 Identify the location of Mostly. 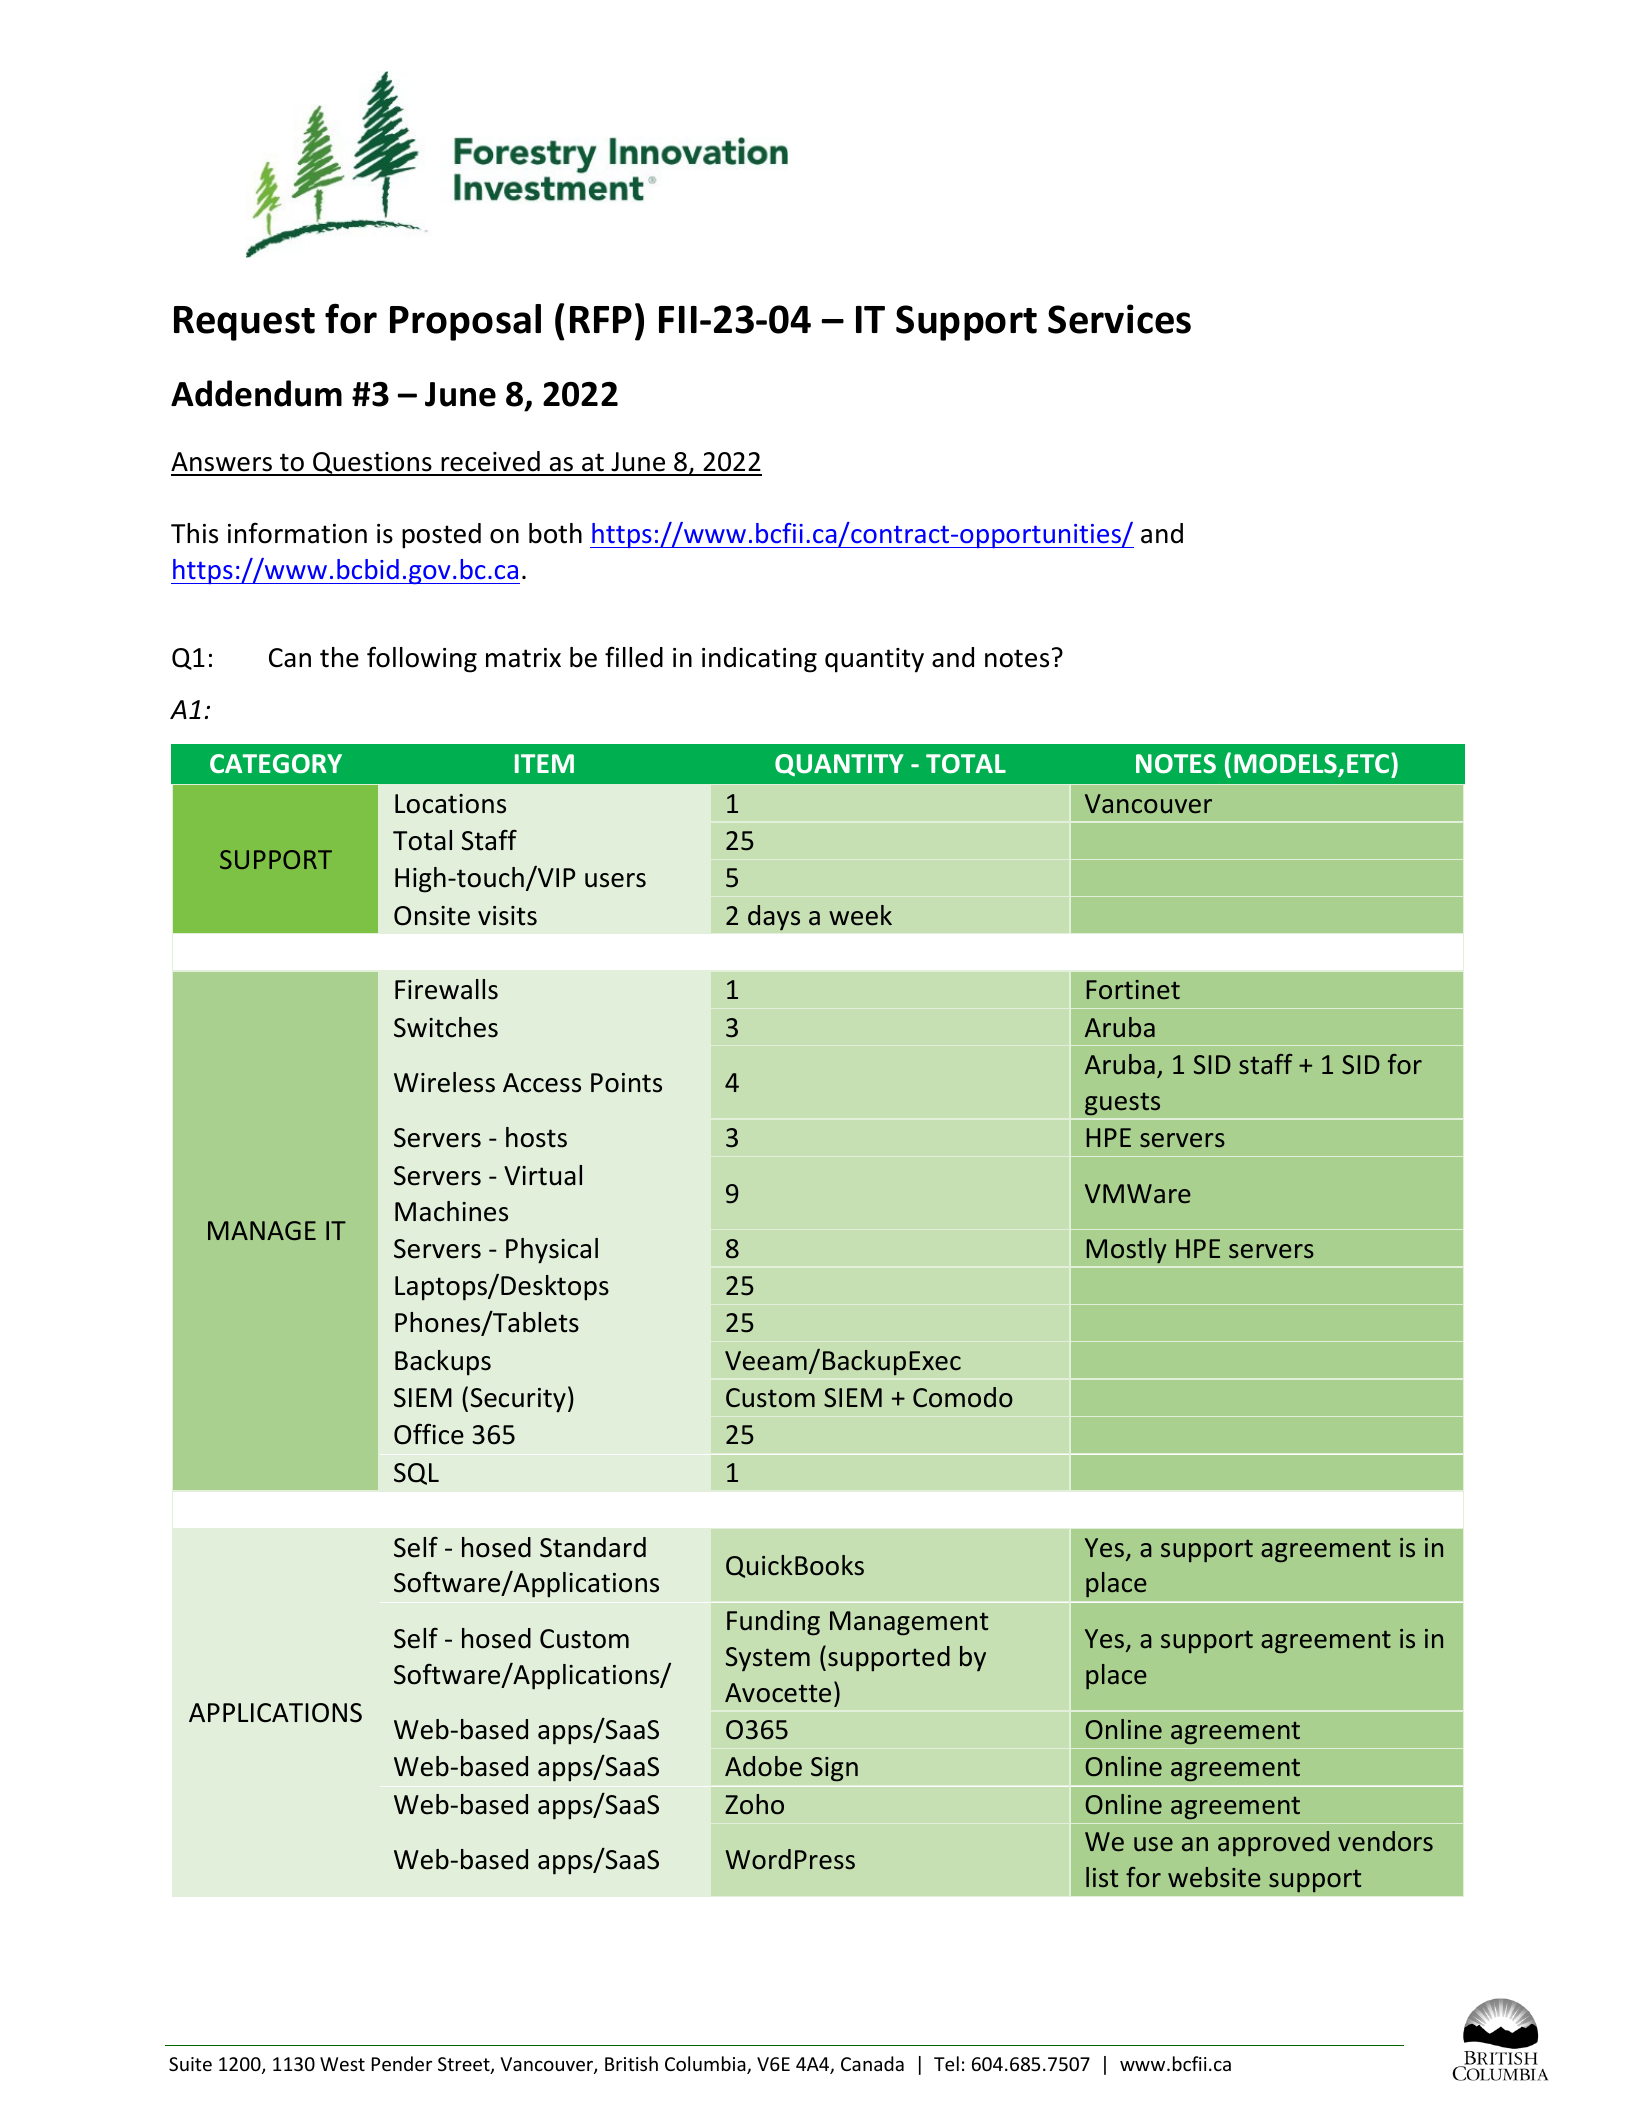
(1126, 1251).
